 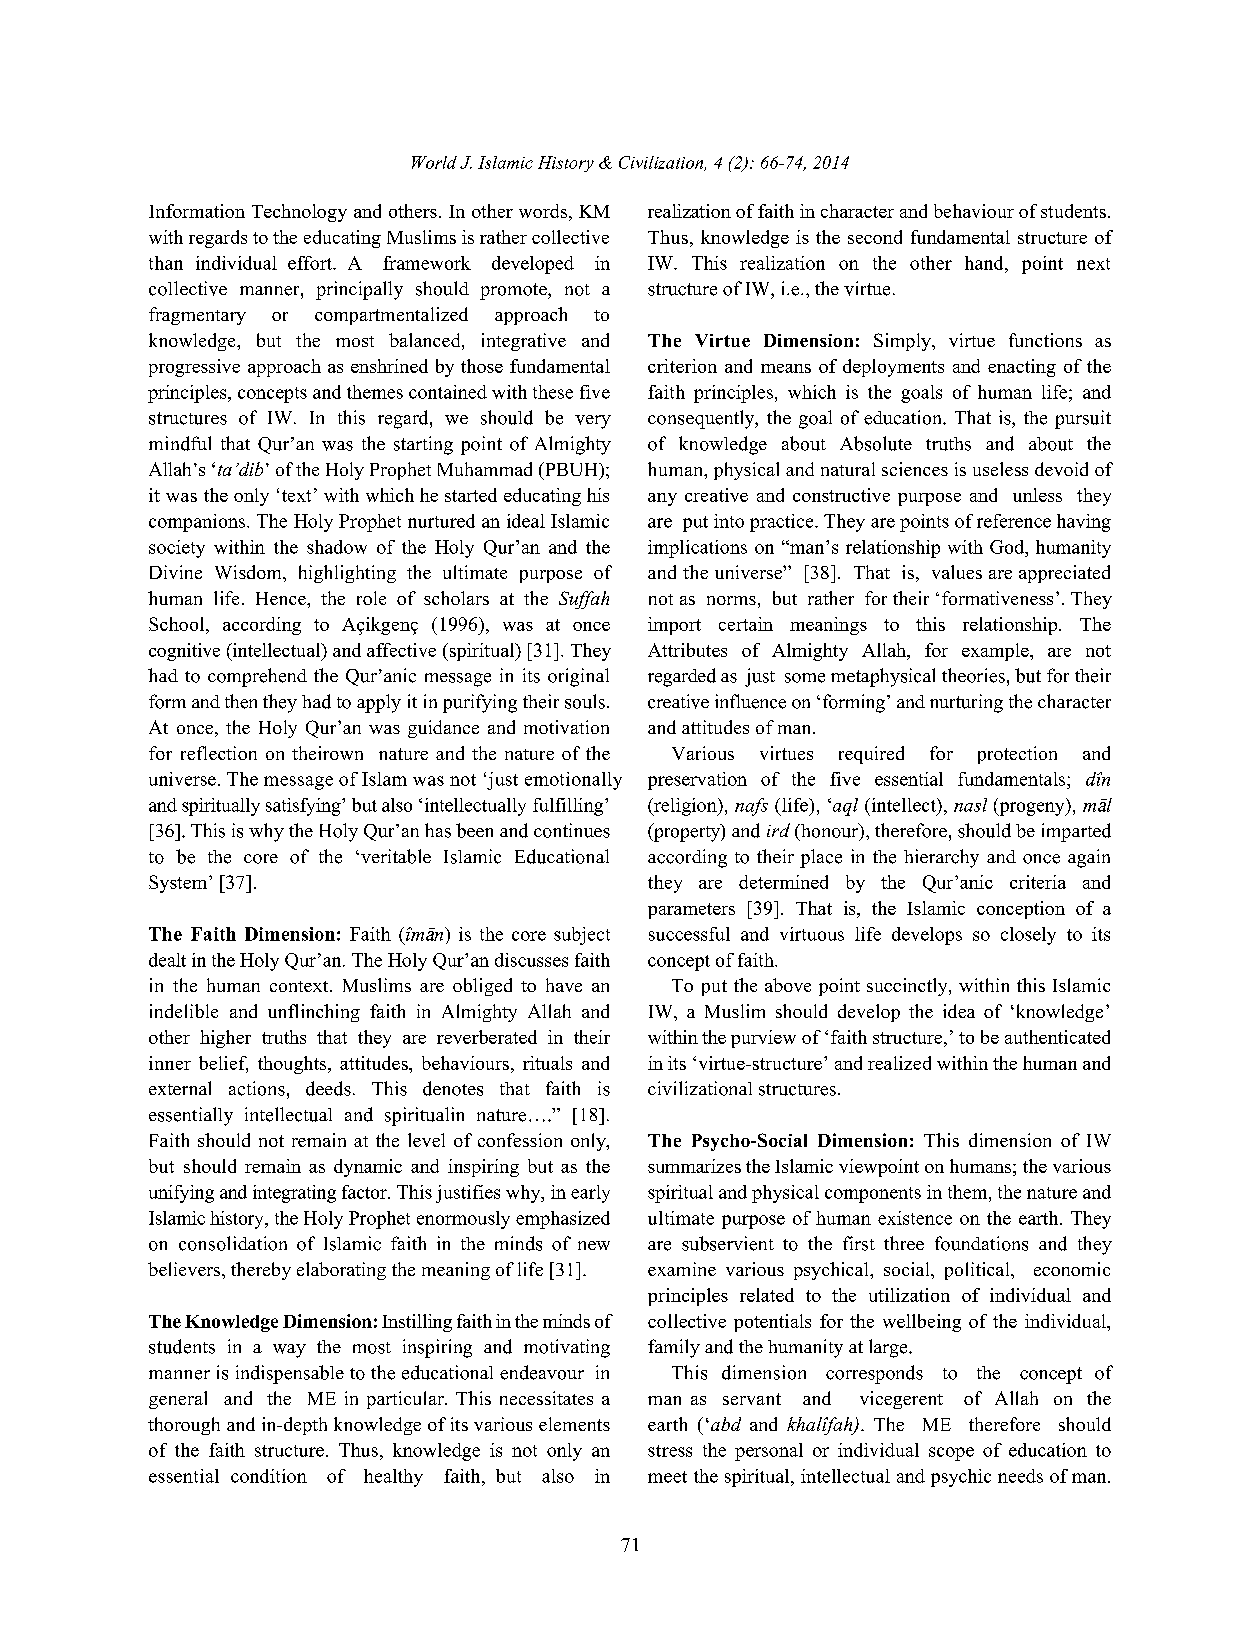 What do you see at coordinates (985, 263) in the document?
I see `hand` at bounding box center [985, 263].
